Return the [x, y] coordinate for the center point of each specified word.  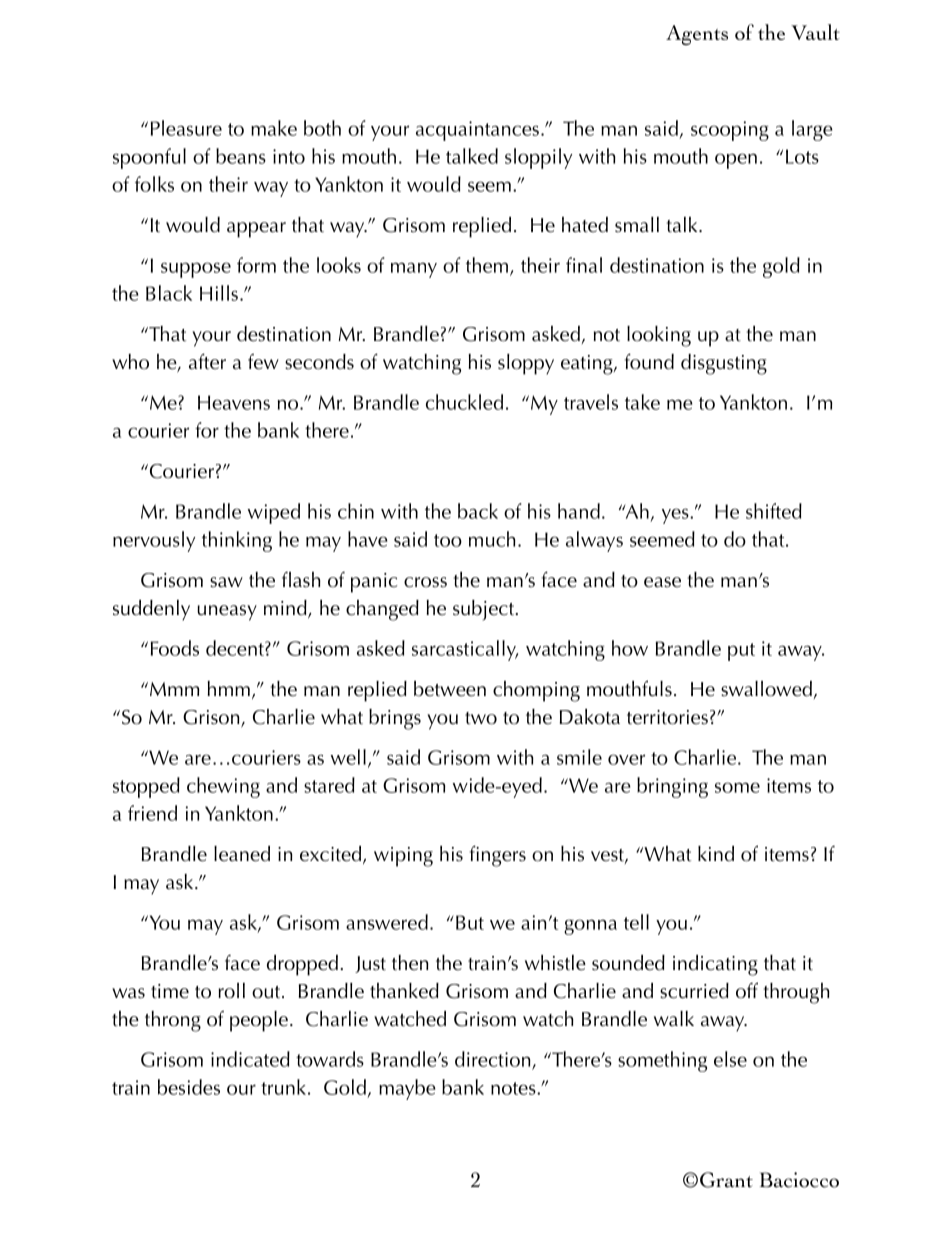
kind [716, 854]
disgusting [724, 364]
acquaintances [477, 131]
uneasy [227, 613]
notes [514, 1088]
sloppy [526, 364]
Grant [726, 1180]
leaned [242, 854]
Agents [697, 35]
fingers [498, 856]
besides [189, 1087]
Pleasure [186, 128]
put [741, 652]
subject [484, 610]
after [207, 361]
